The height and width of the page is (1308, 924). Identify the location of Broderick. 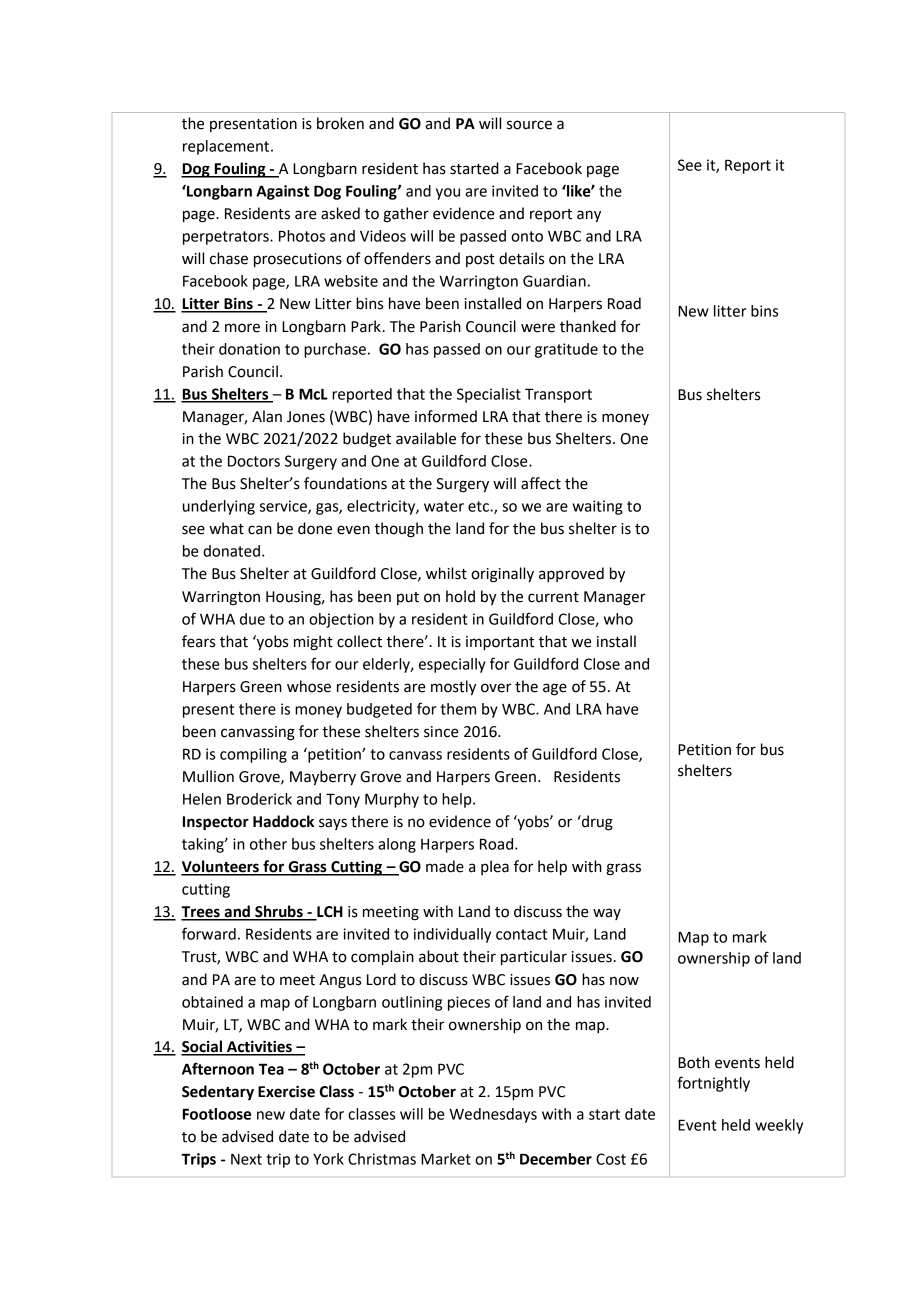
(259, 799).
